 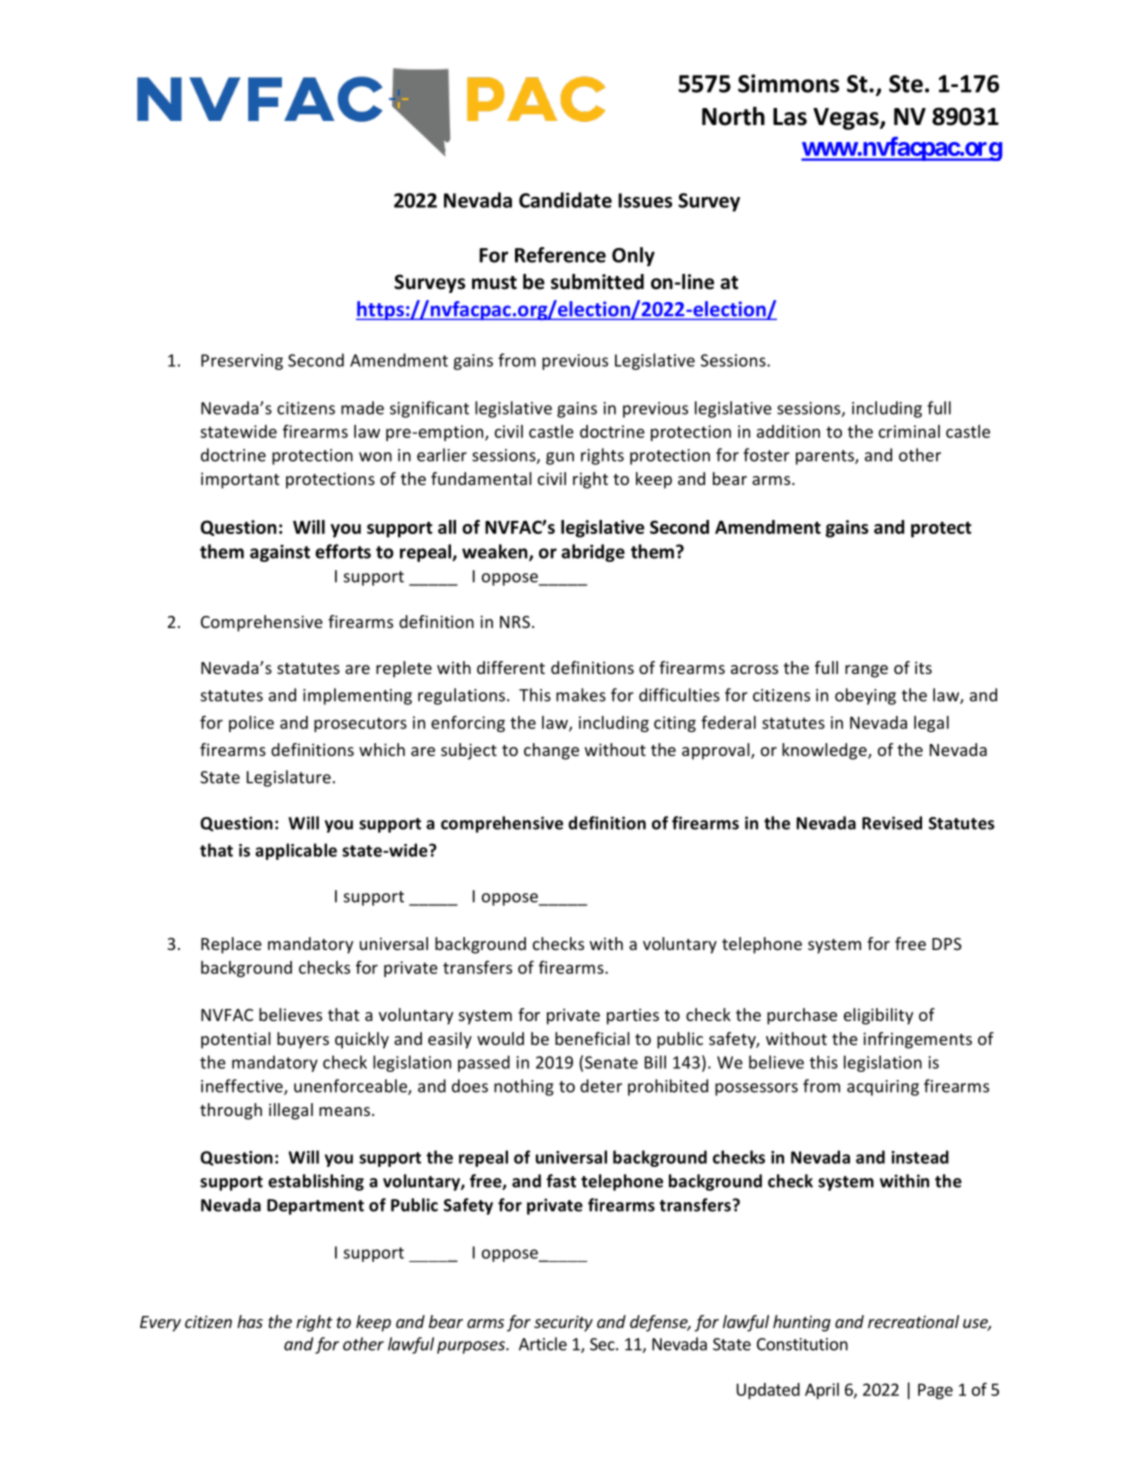 What do you see at coordinates (802, 1344) in the document?
I see `Constitution` at bounding box center [802, 1344].
